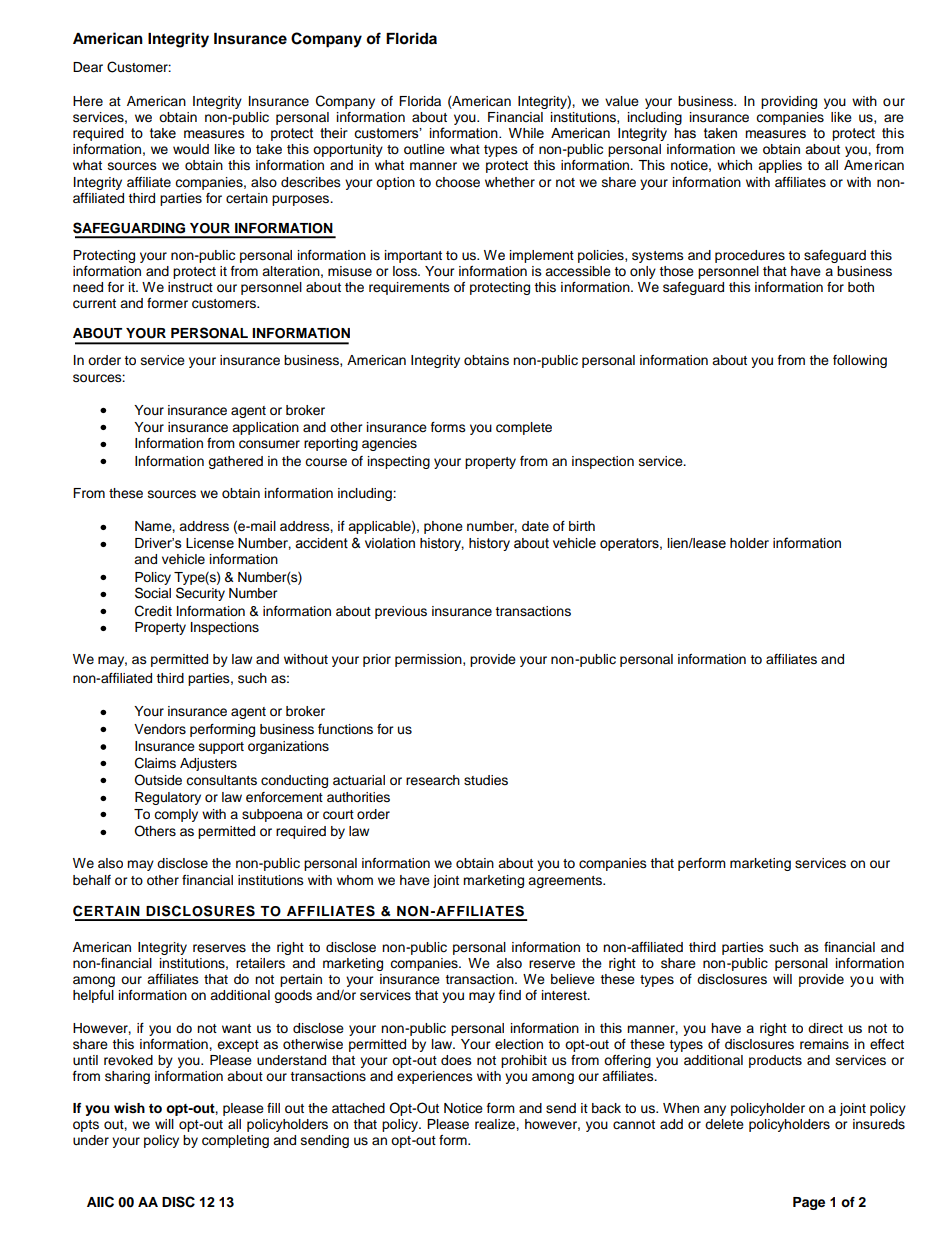 The height and width of the page is (1233, 952). Describe the element at coordinates (176, 815) in the page. I see `comply` at that location.
